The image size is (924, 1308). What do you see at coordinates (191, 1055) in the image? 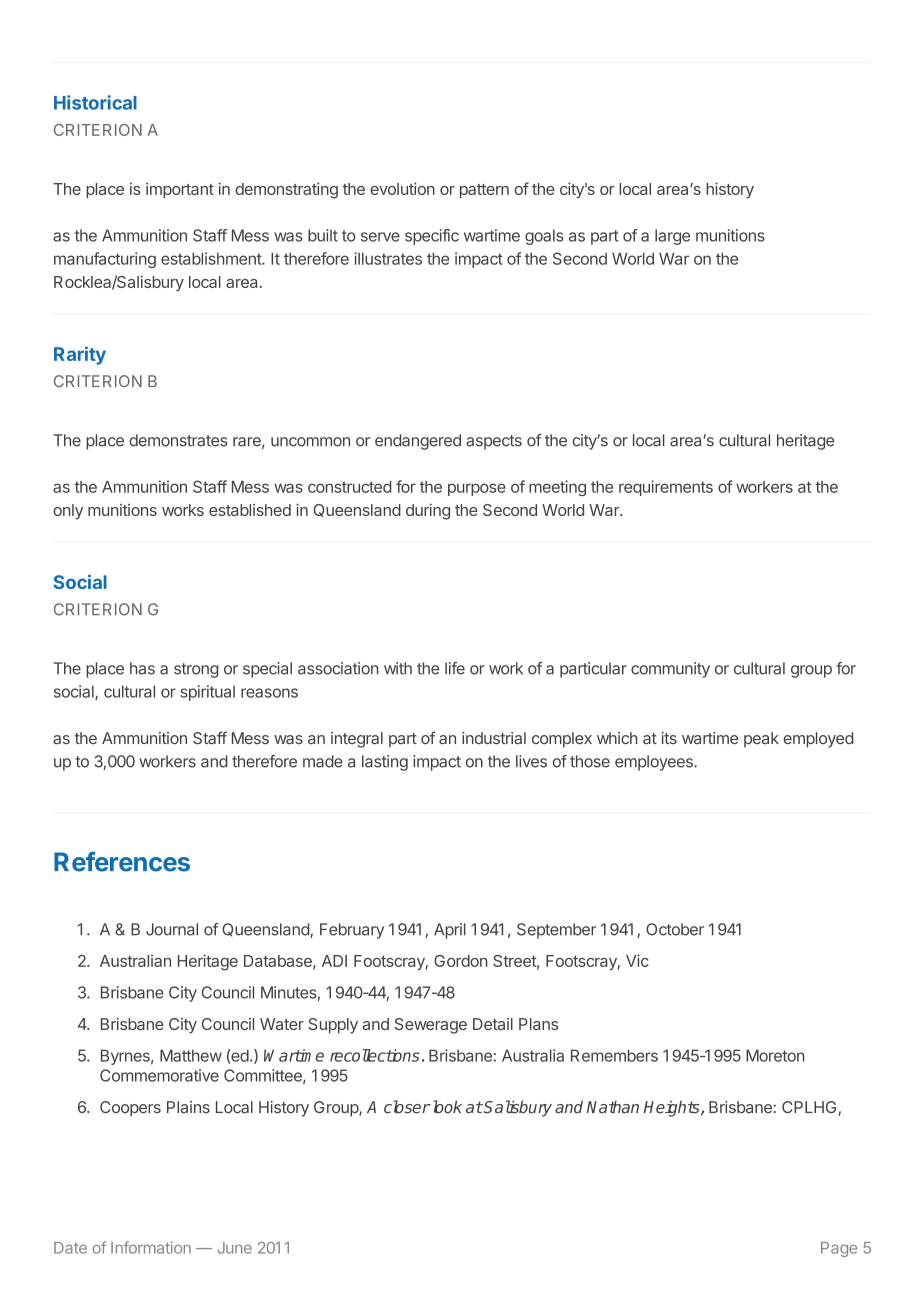
I see `Matthew` at bounding box center [191, 1055].
